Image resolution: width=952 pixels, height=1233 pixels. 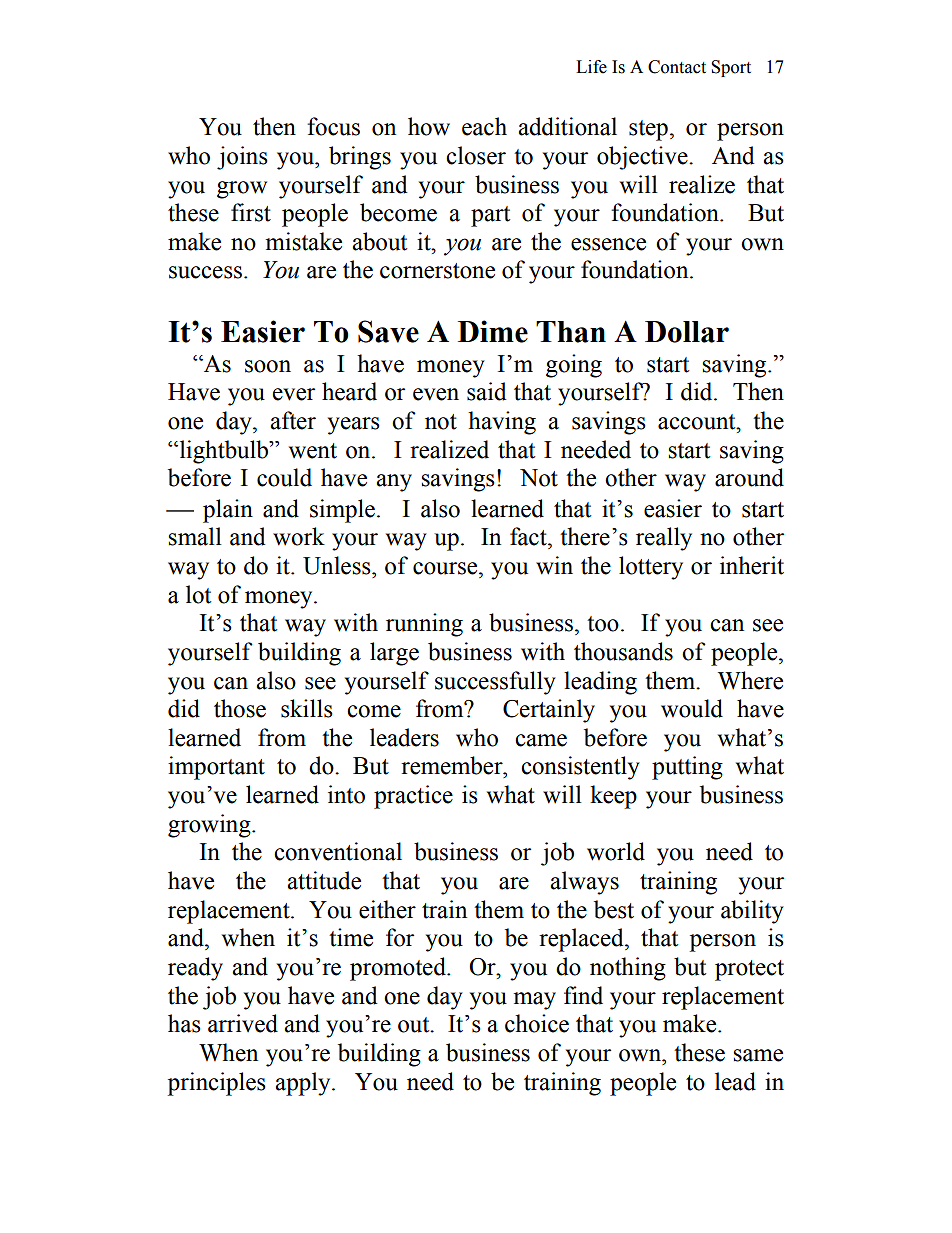 I want to click on joins, so click(x=242, y=158).
